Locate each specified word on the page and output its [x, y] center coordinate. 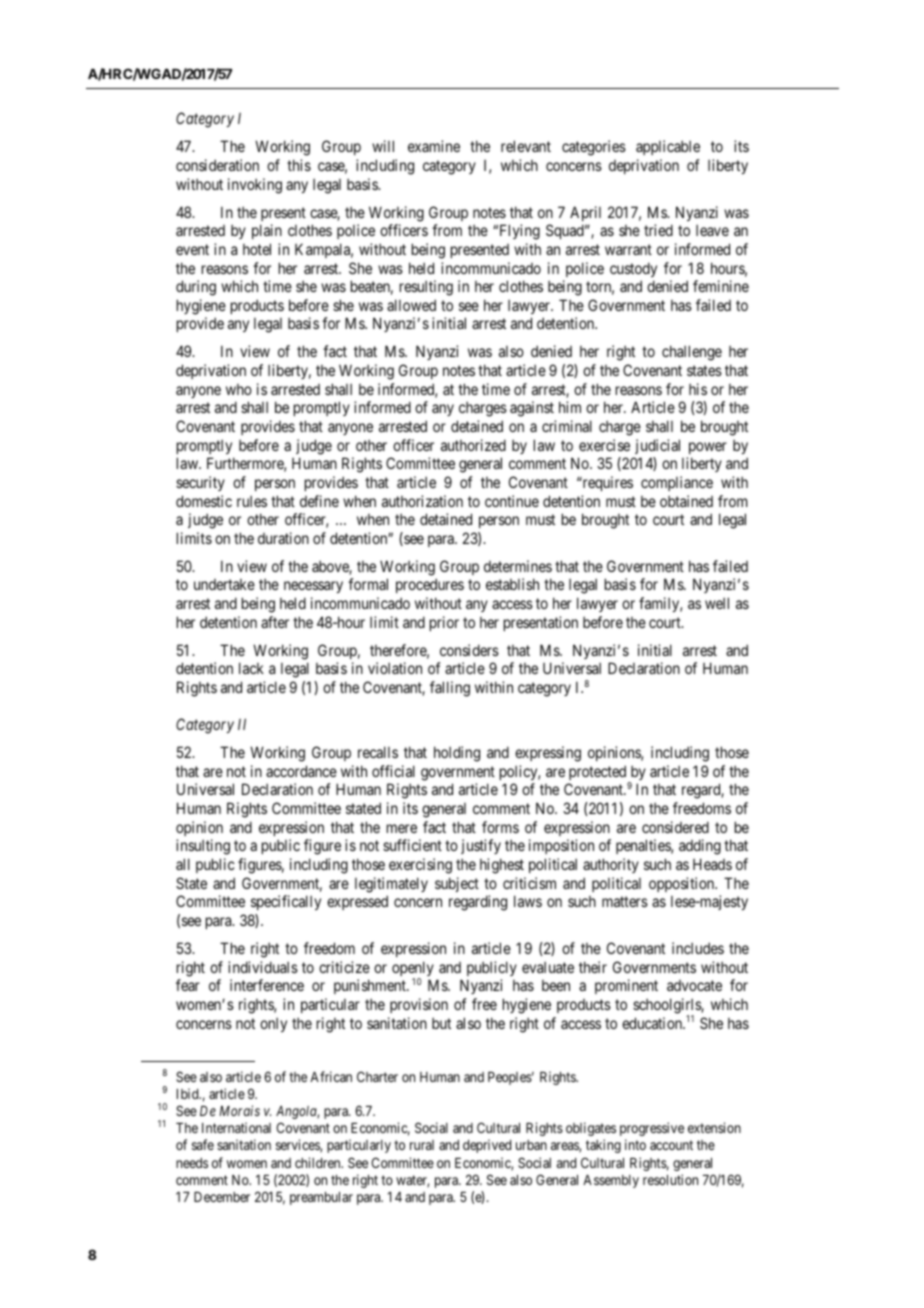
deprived [487, 1146]
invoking [255, 186]
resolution [670, 1179]
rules [252, 501]
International [236, 1127]
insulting [203, 847]
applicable [668, 147]
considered [675, 827]
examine [434, 146]
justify [481, 846]
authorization [422, 501]
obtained [686, 501]
